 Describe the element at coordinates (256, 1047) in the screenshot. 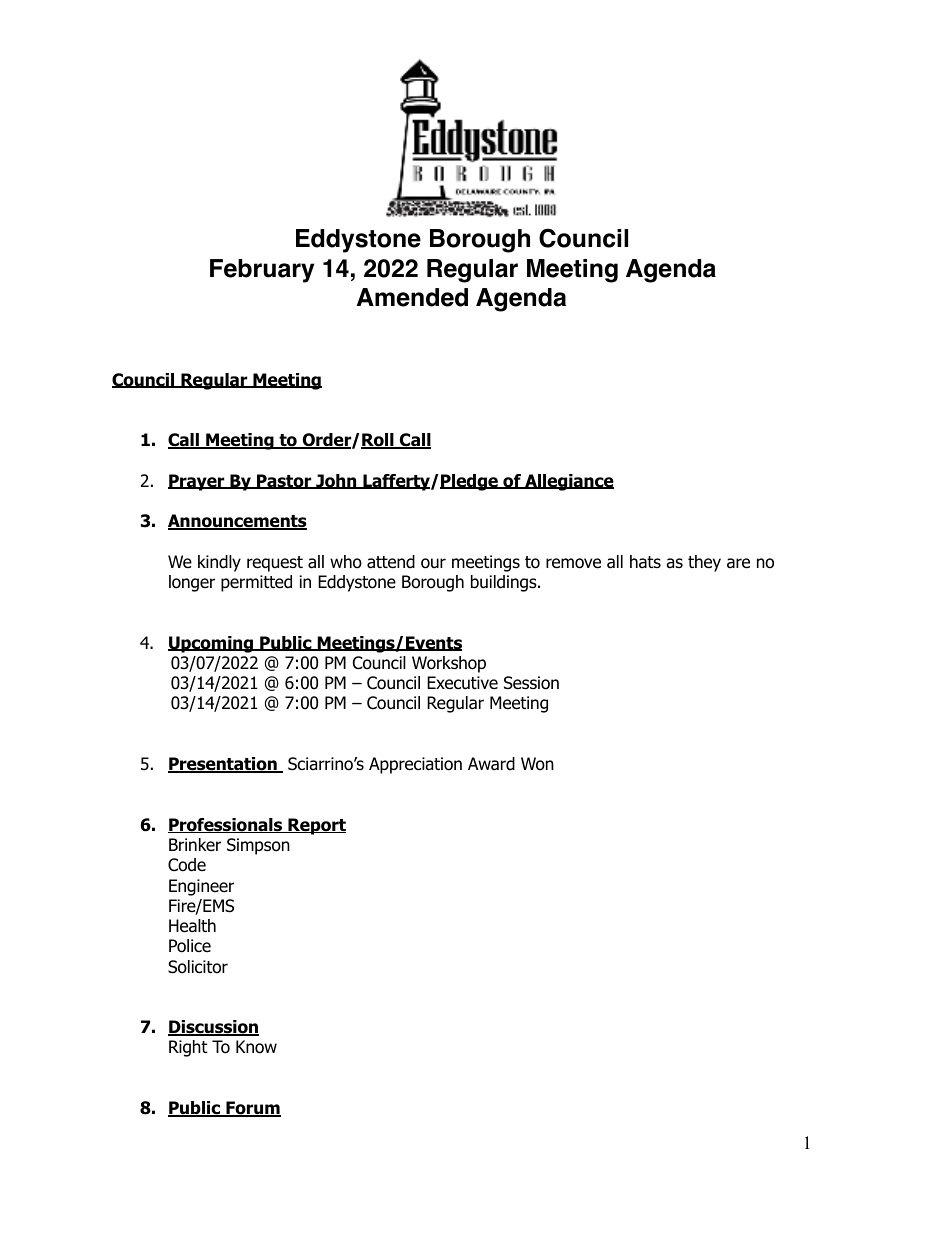

I see `Know` at that location.
